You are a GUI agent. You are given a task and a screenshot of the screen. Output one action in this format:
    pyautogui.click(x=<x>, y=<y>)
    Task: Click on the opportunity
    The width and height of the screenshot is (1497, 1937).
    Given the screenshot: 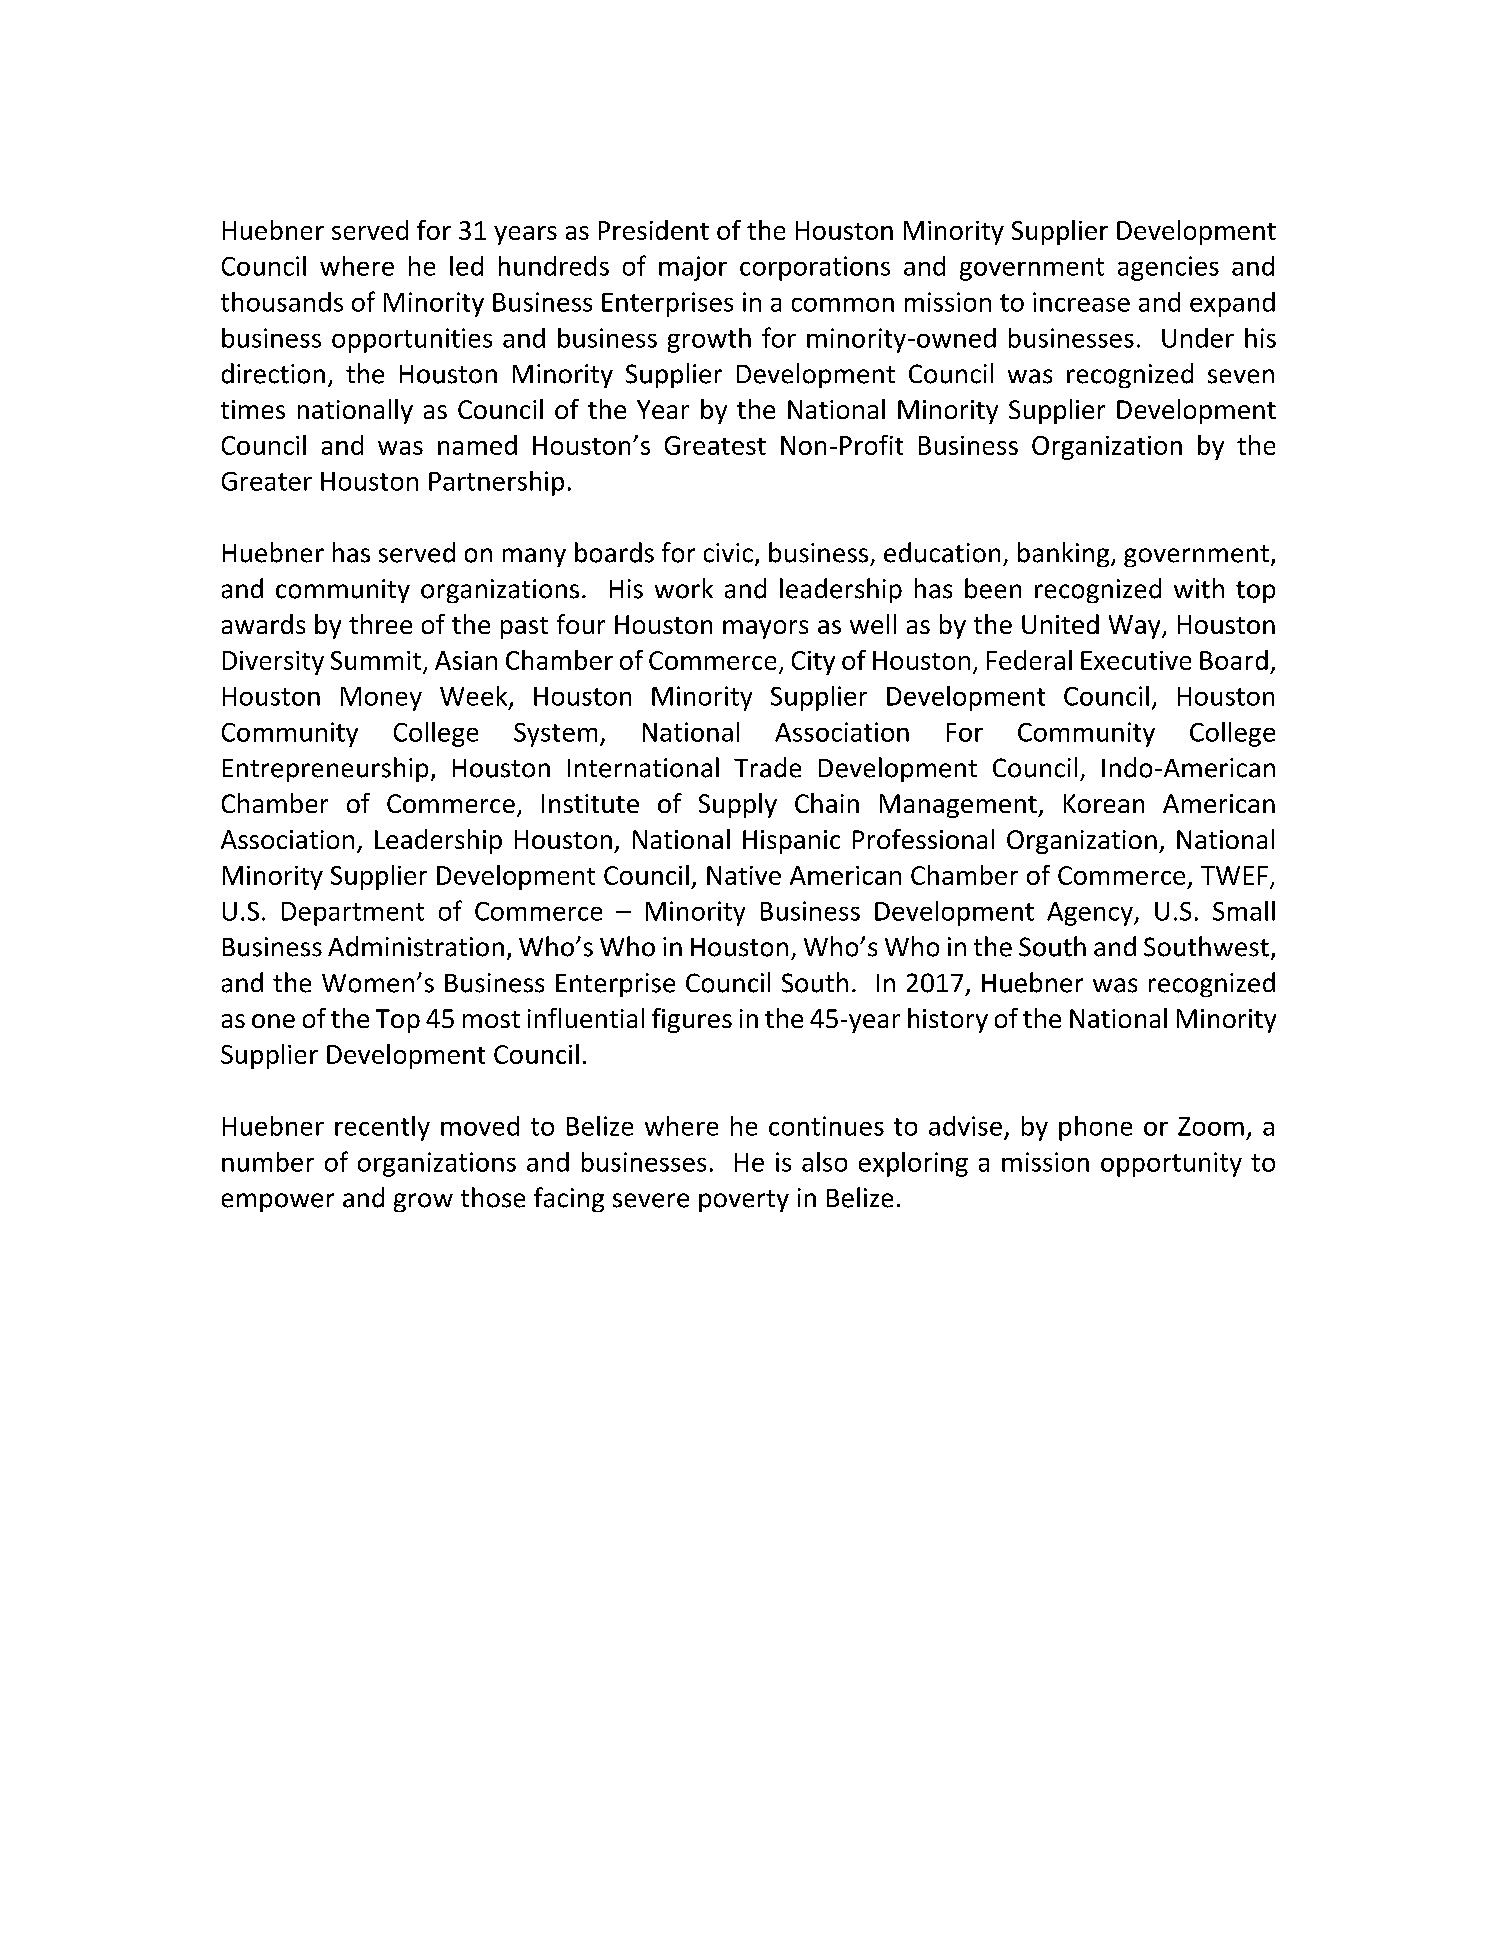 What is the action you would take?
    pyautogui.click(x=1171, y=1164)
